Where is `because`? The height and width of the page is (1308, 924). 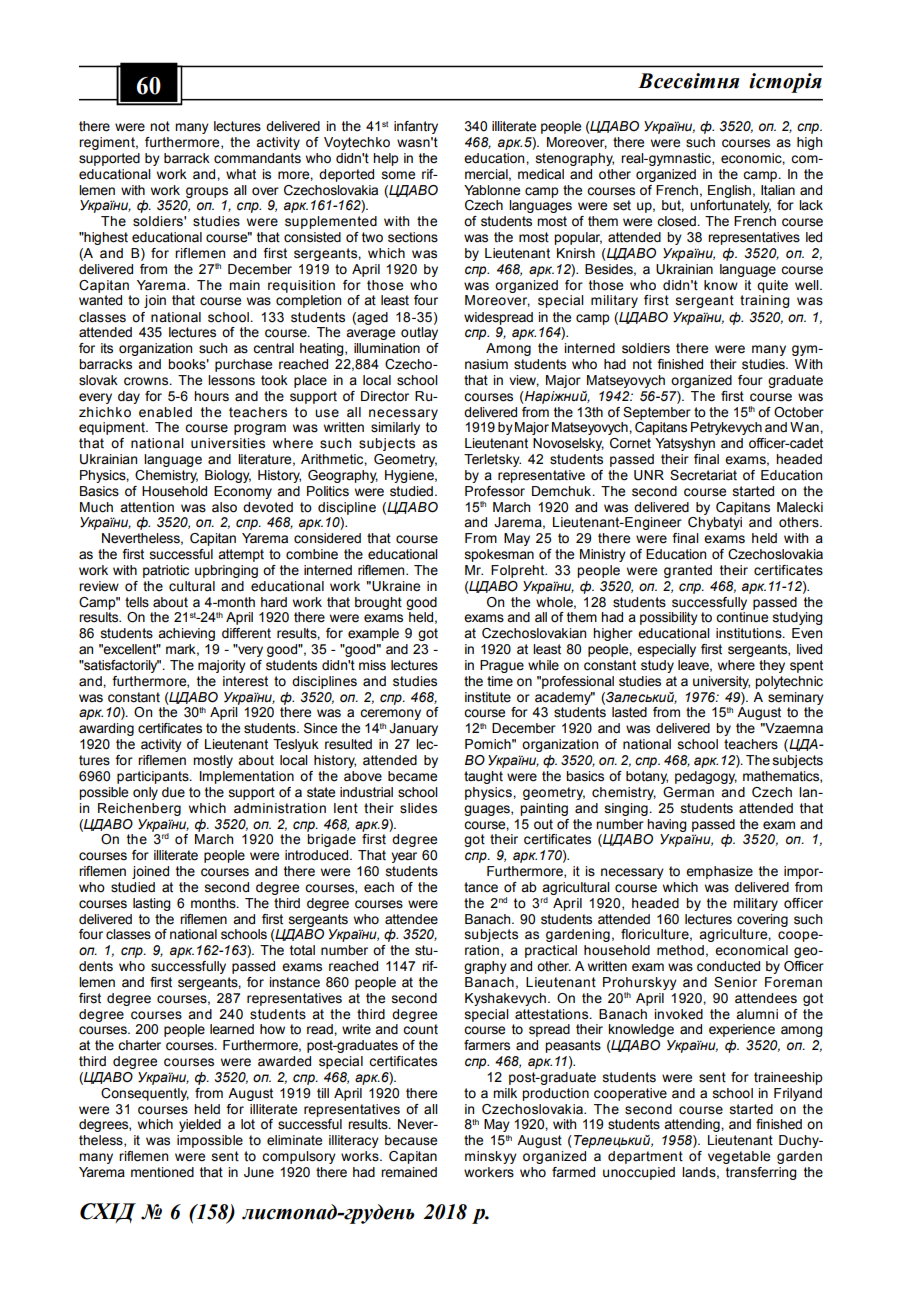
because is located at coordinates (411, 1140).
